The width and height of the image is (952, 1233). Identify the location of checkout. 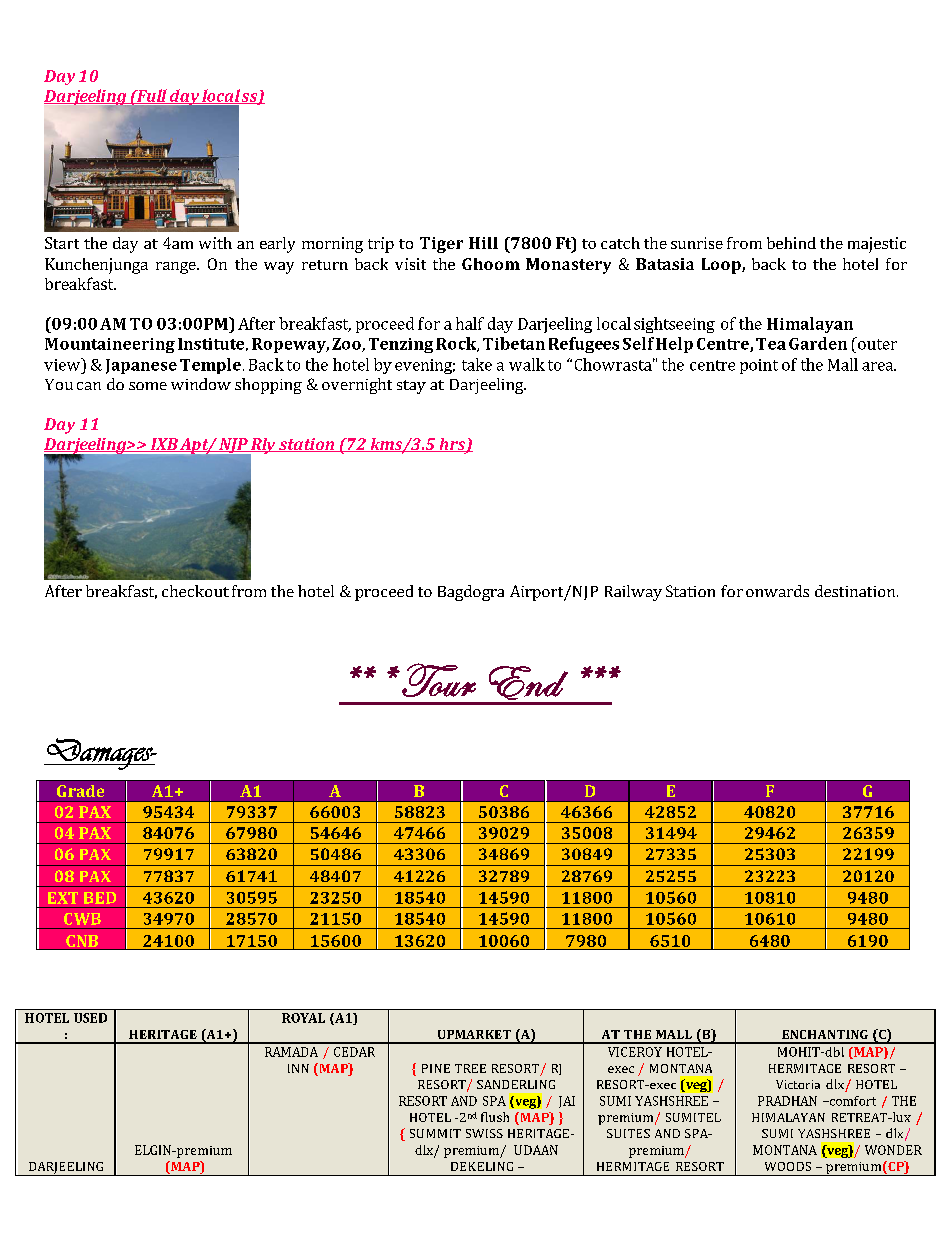
(195, 591).
